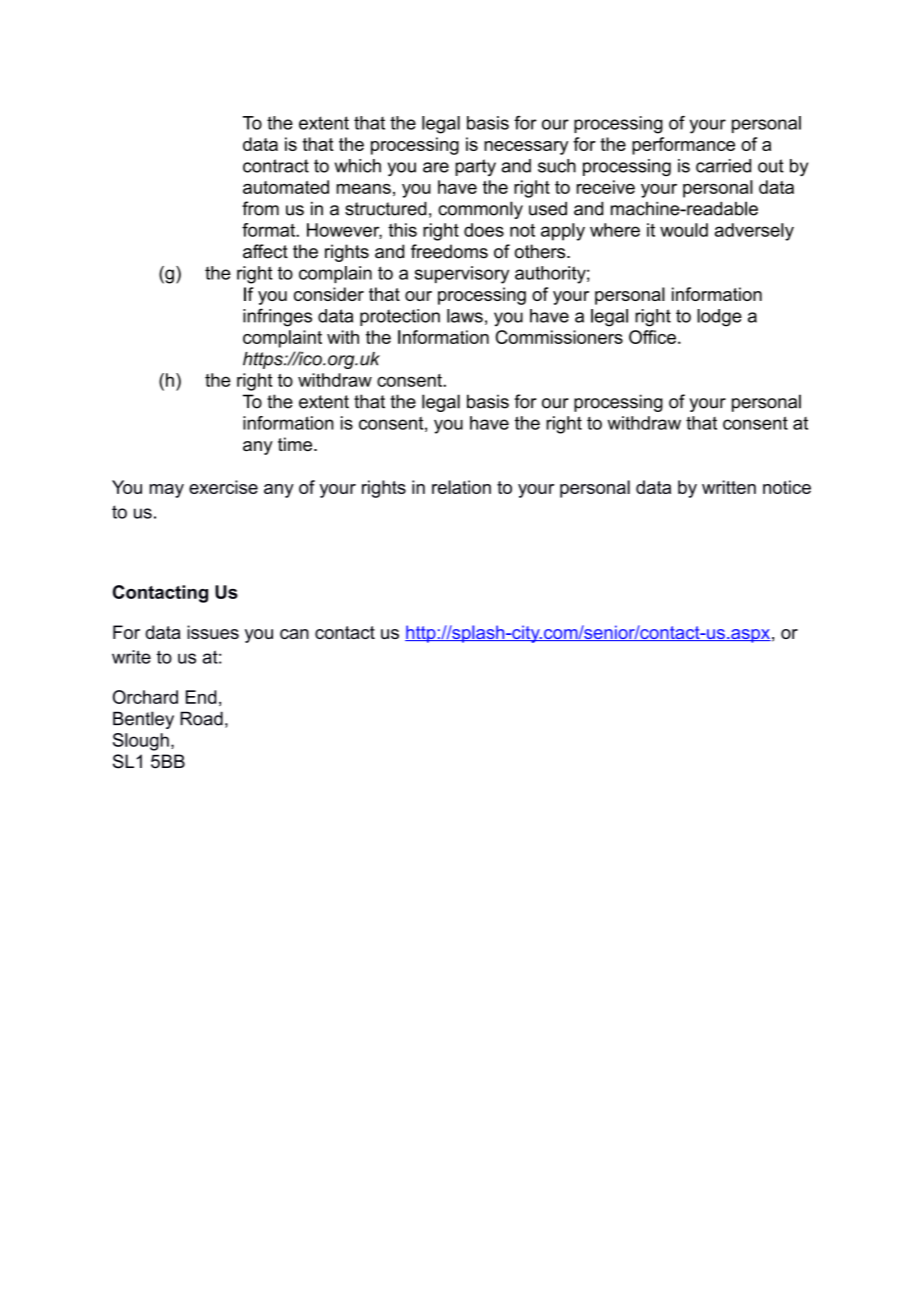 The width and height of the image is (924, 1308). Describe the element at coordinates (723, 166) in the image. I see `carried` at that location.
